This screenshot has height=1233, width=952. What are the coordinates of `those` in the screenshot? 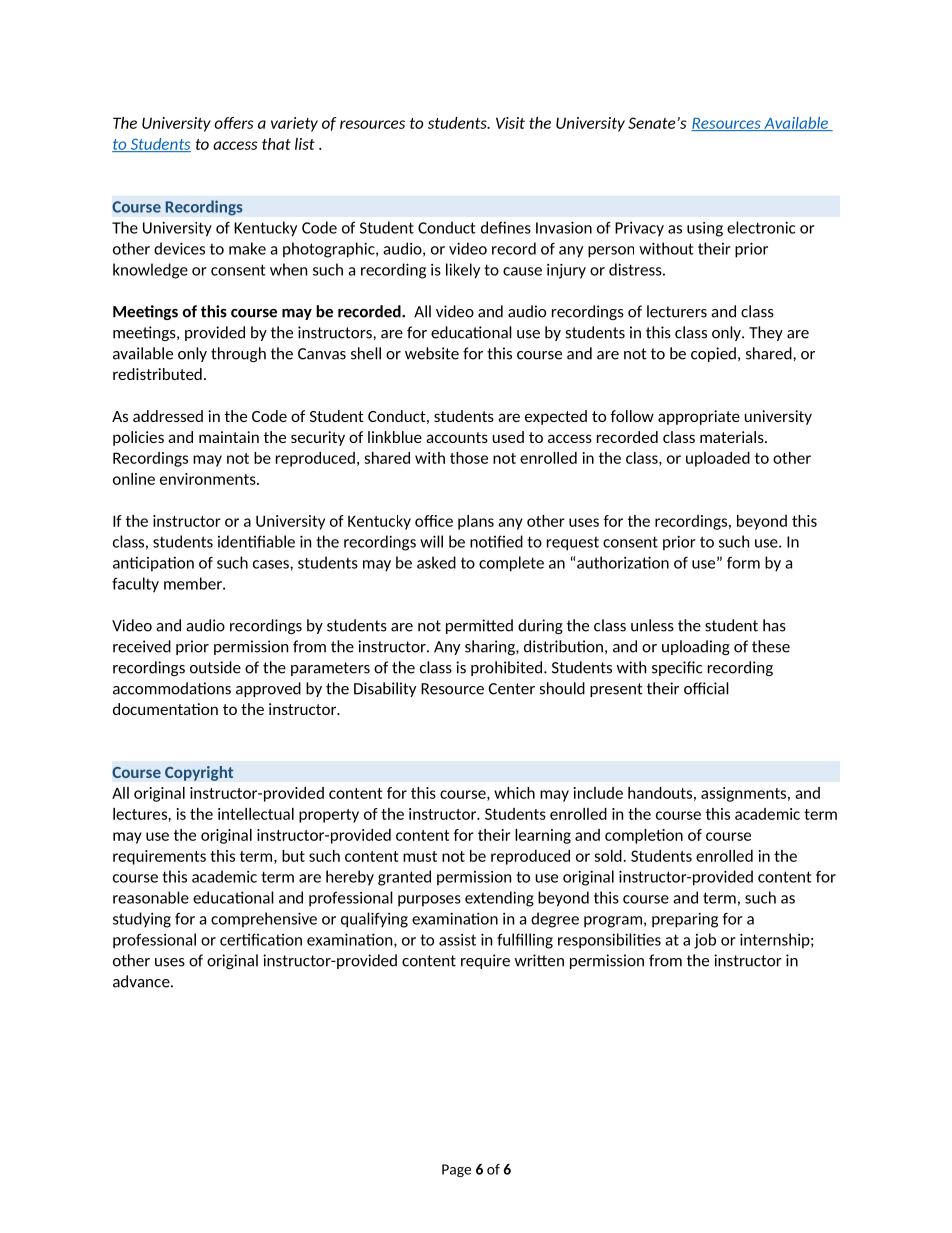 It's located at (469, 458).
